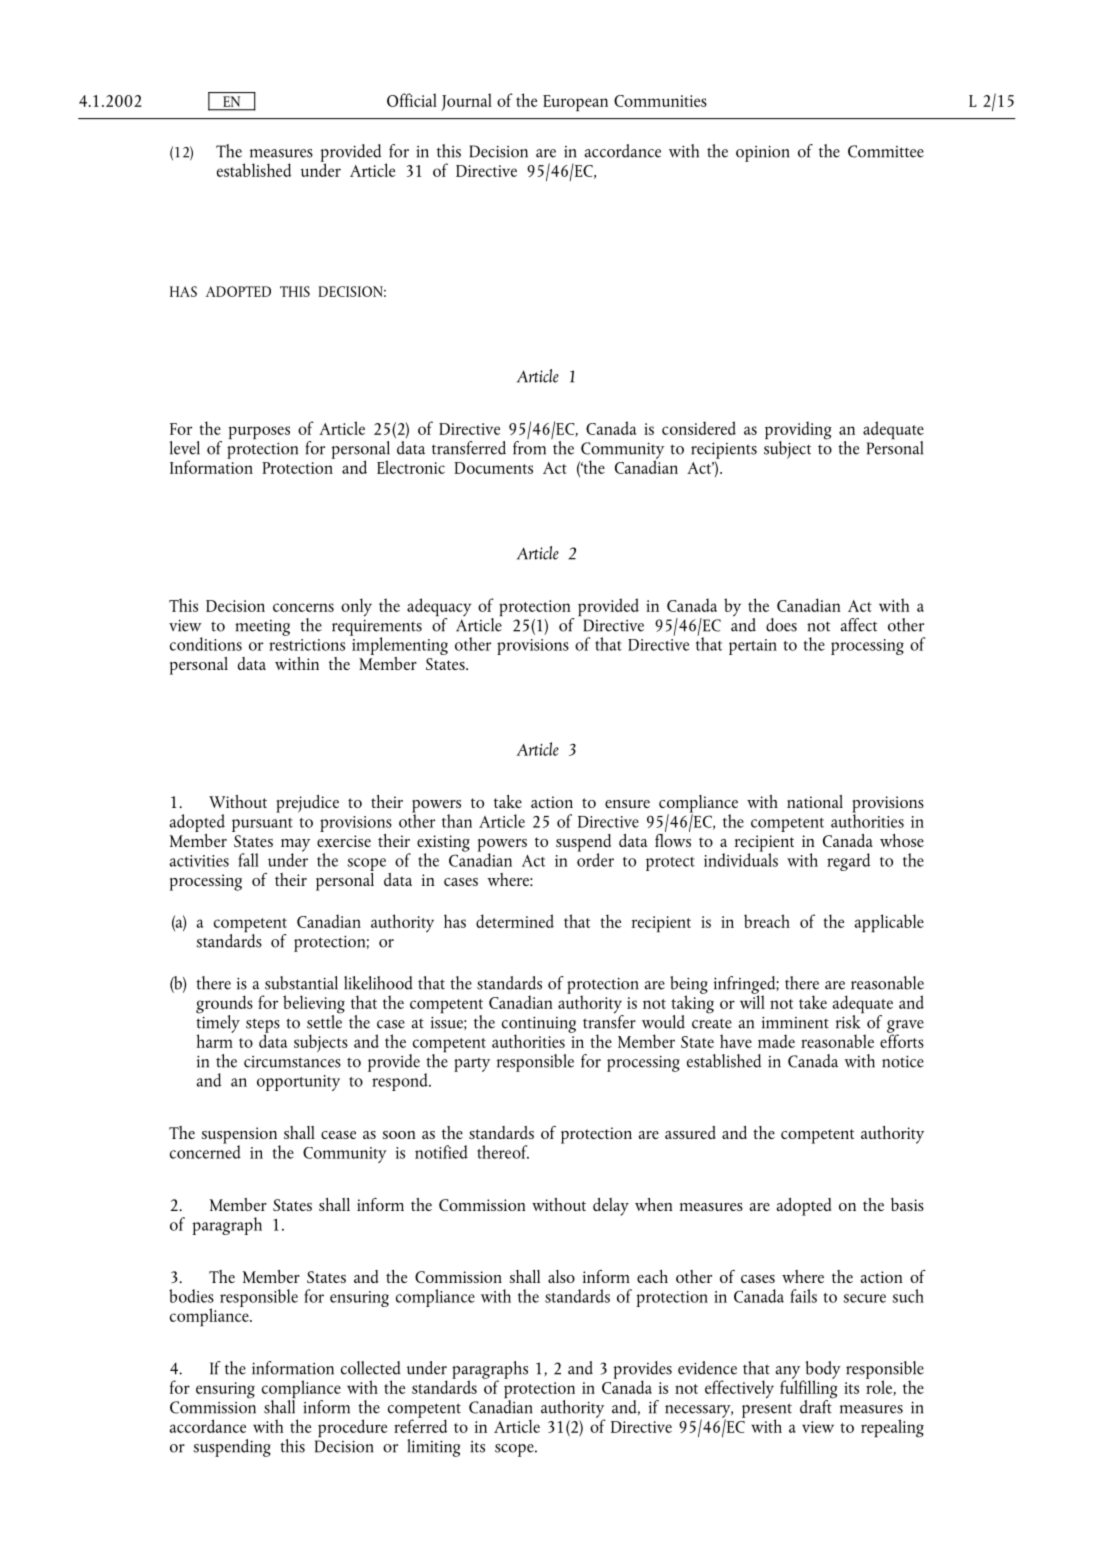 This page has height=1547, width=1093. What do you see at coordinates (798, 431) in the page?
I see `providing` at bounding box center [798, 431].
